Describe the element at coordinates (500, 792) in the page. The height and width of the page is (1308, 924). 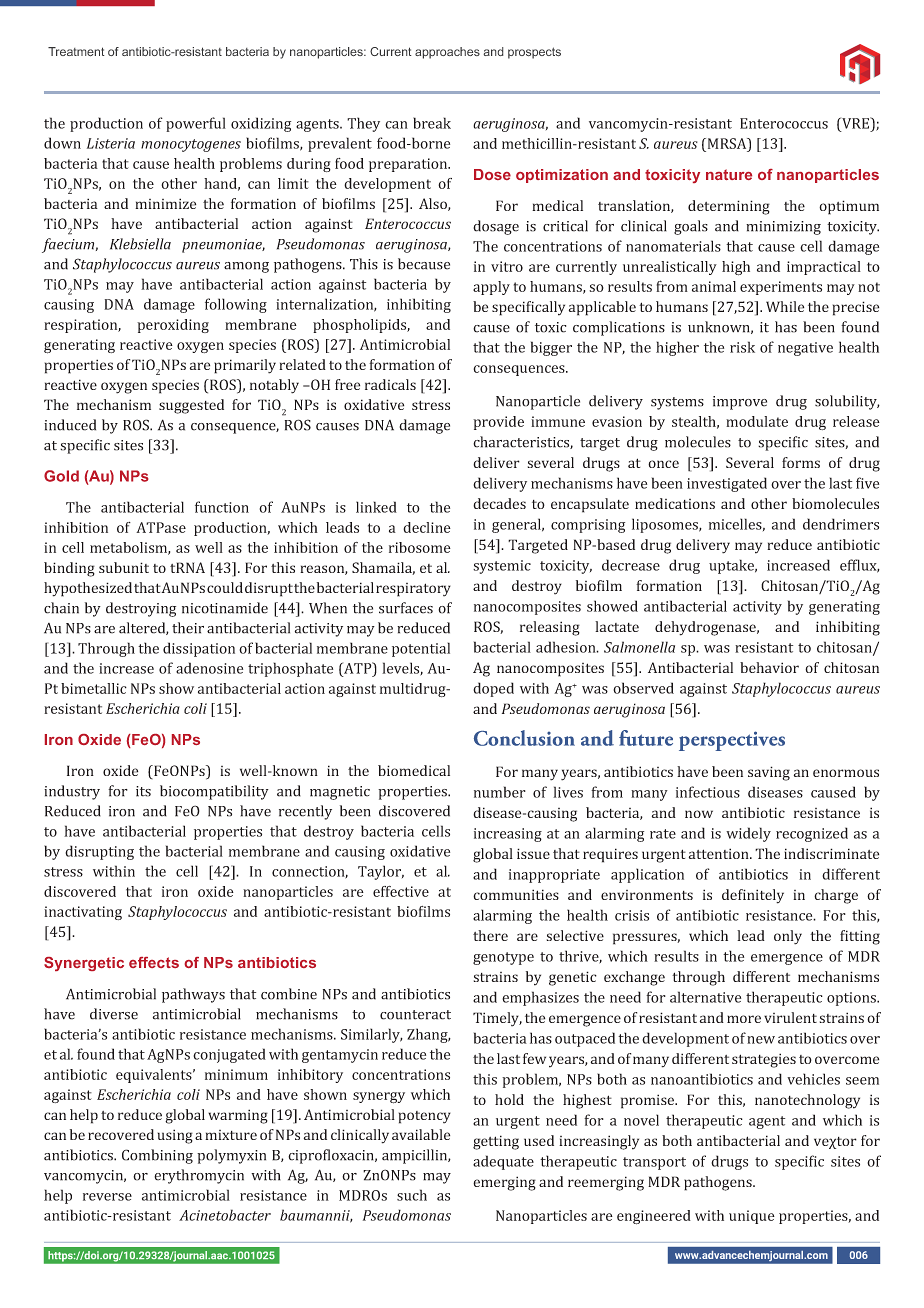
I see `number` at that location.
